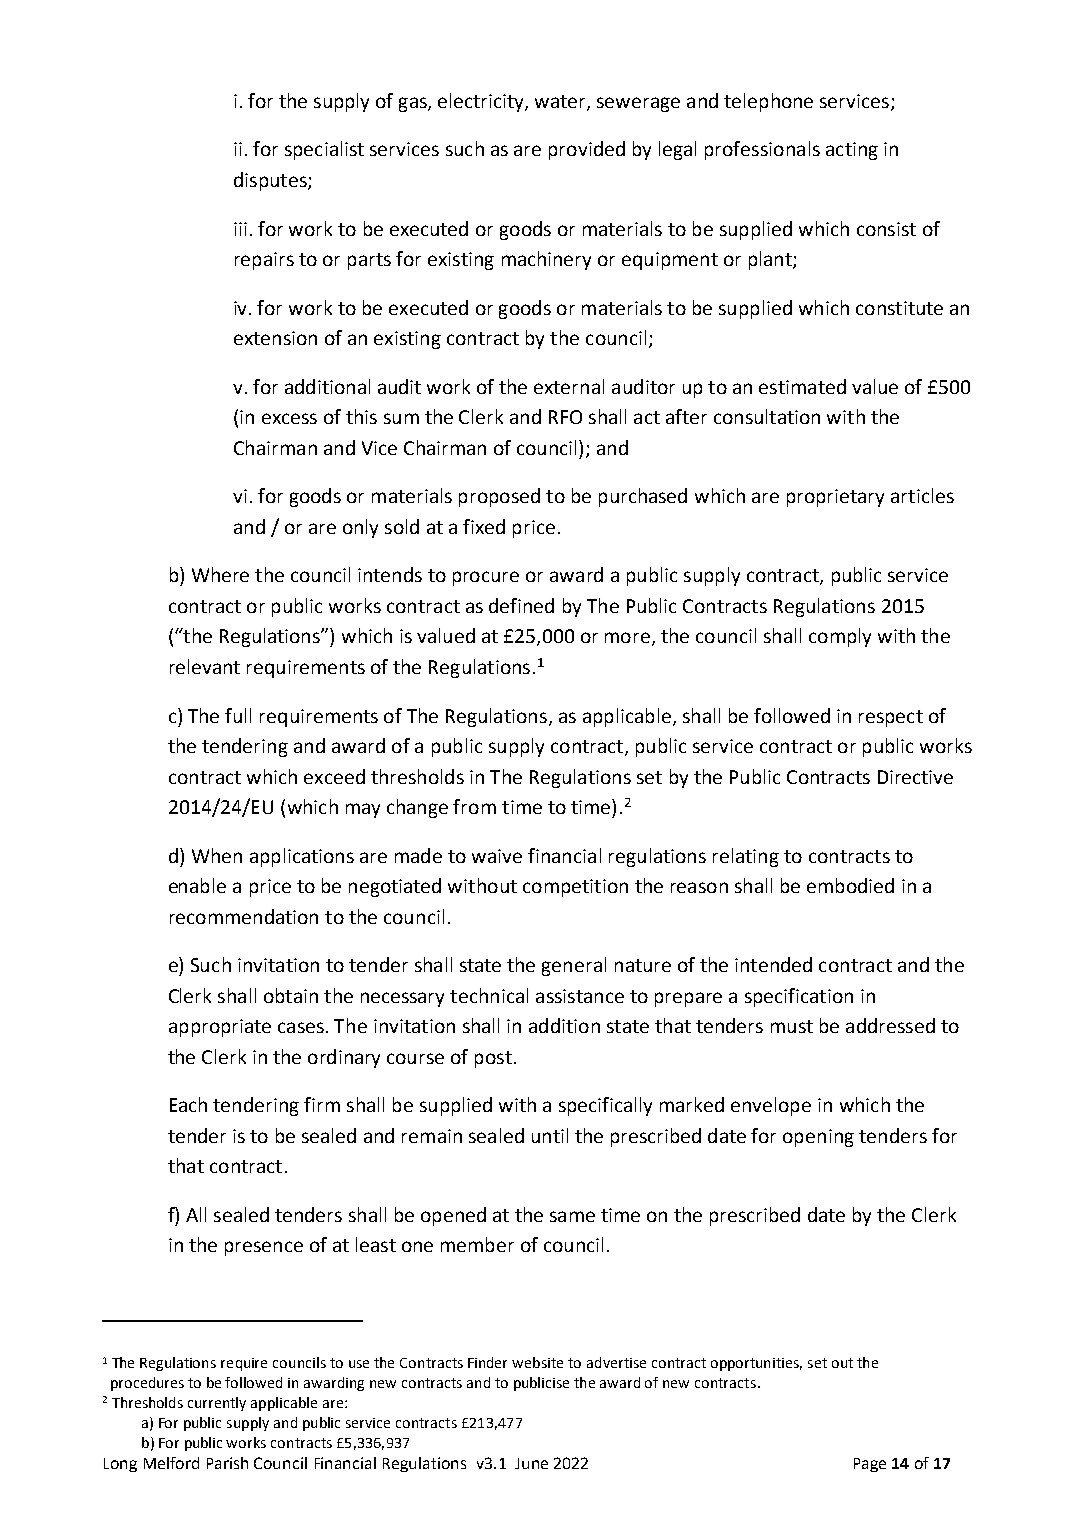 The width and height of the screenshot is (1077, 1524). Describe the element at coordinates (870, 1465) in the screenshot. I see `Page` at that location.
